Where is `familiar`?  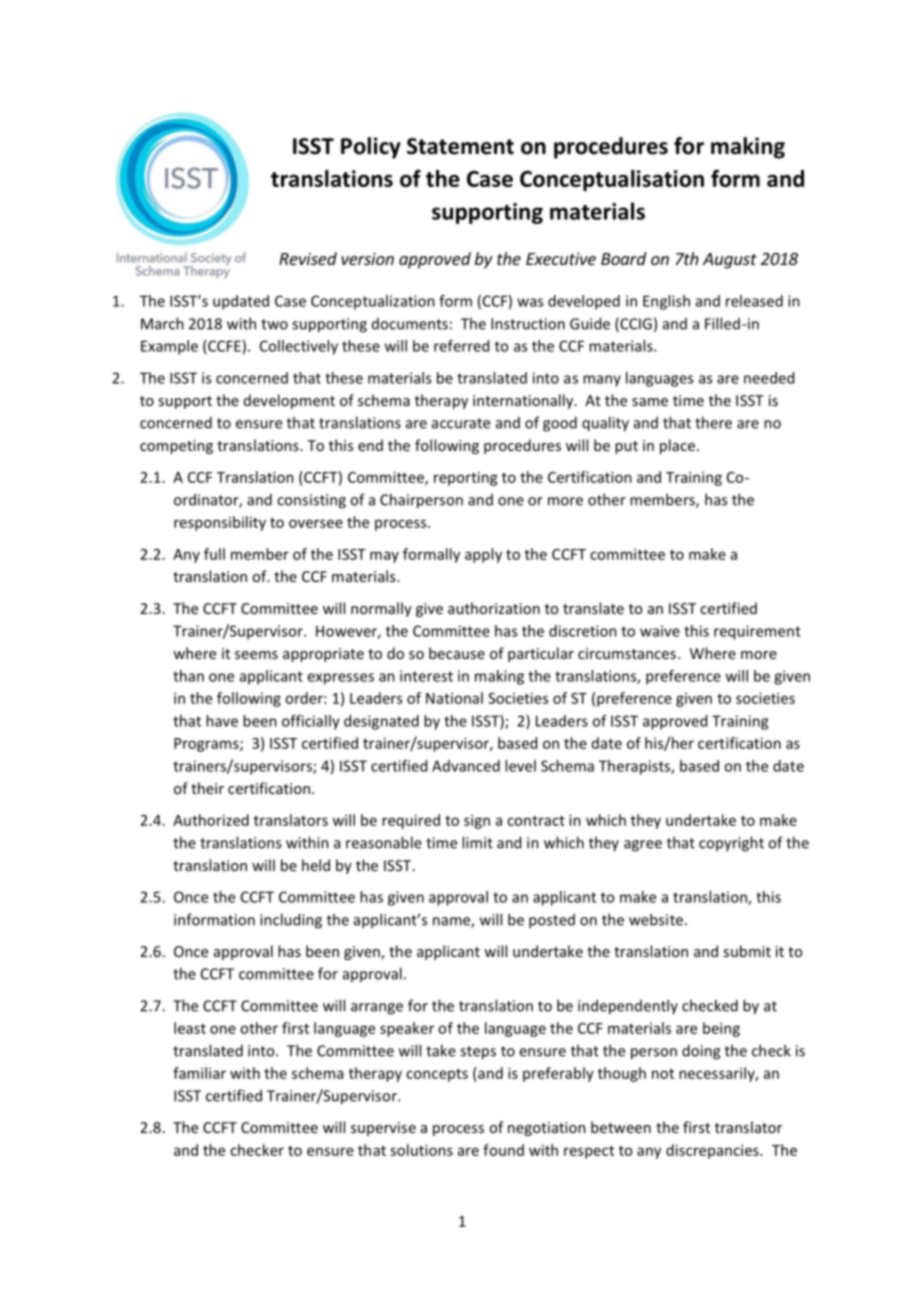 familiar is located at coordinates (199, 1073).
